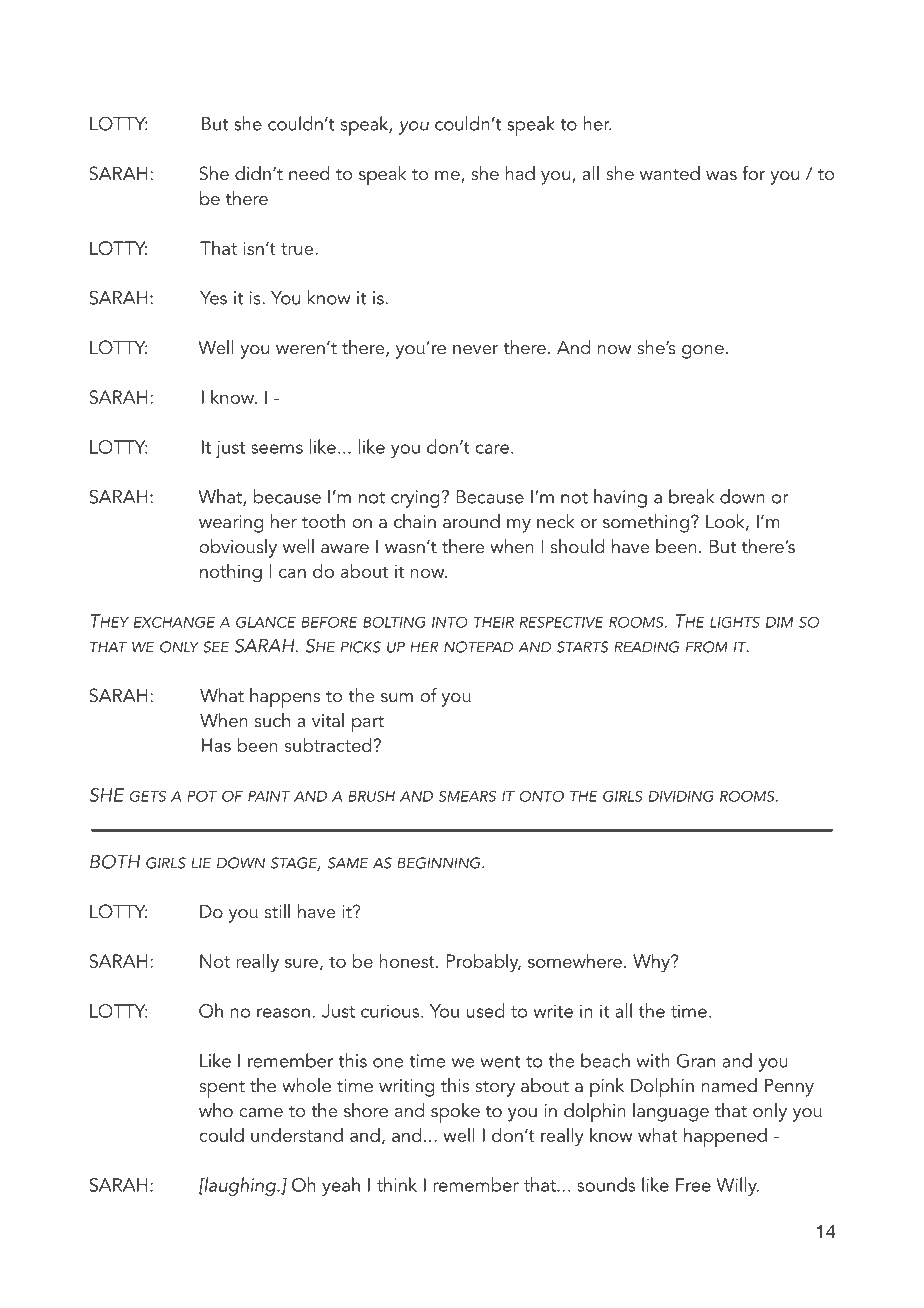 The width and height of the screenshot is (924, 1308). What do you see at coordinates (277, 449) in the screenshot?
I see `seems` at bounding box center [277, 449].
